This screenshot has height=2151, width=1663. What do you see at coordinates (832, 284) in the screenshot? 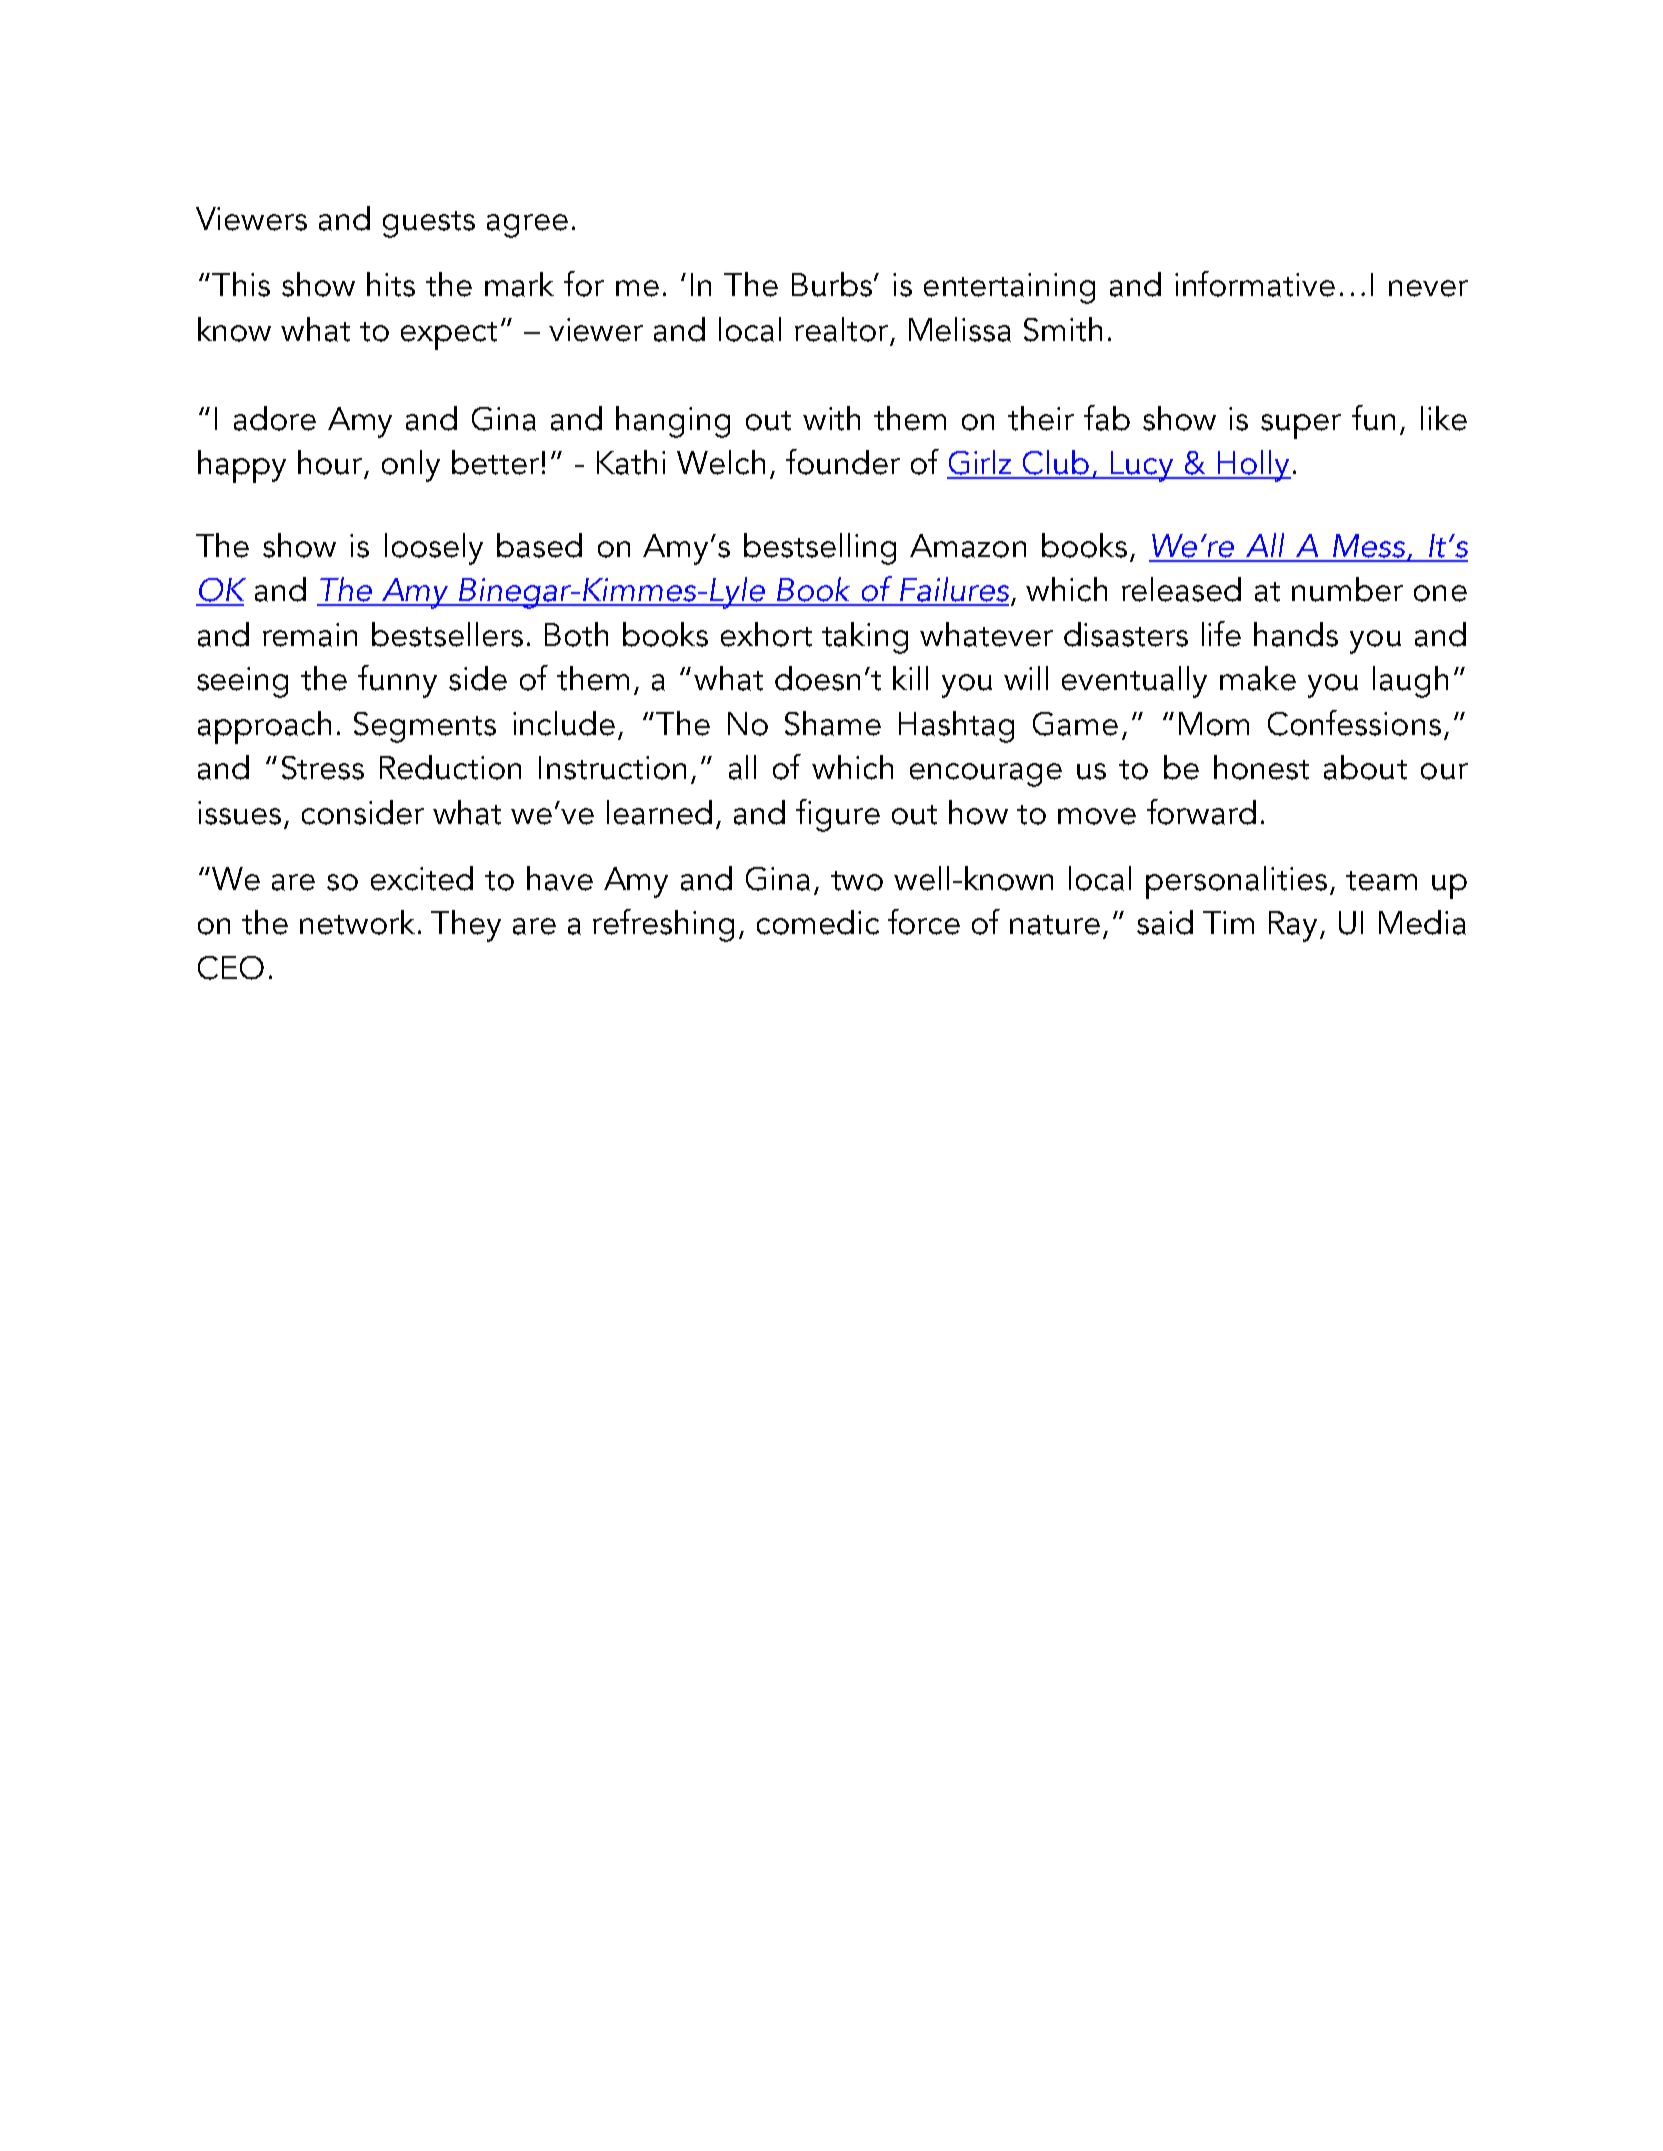
I see `Burbs` at bounding box center [832, 284].
